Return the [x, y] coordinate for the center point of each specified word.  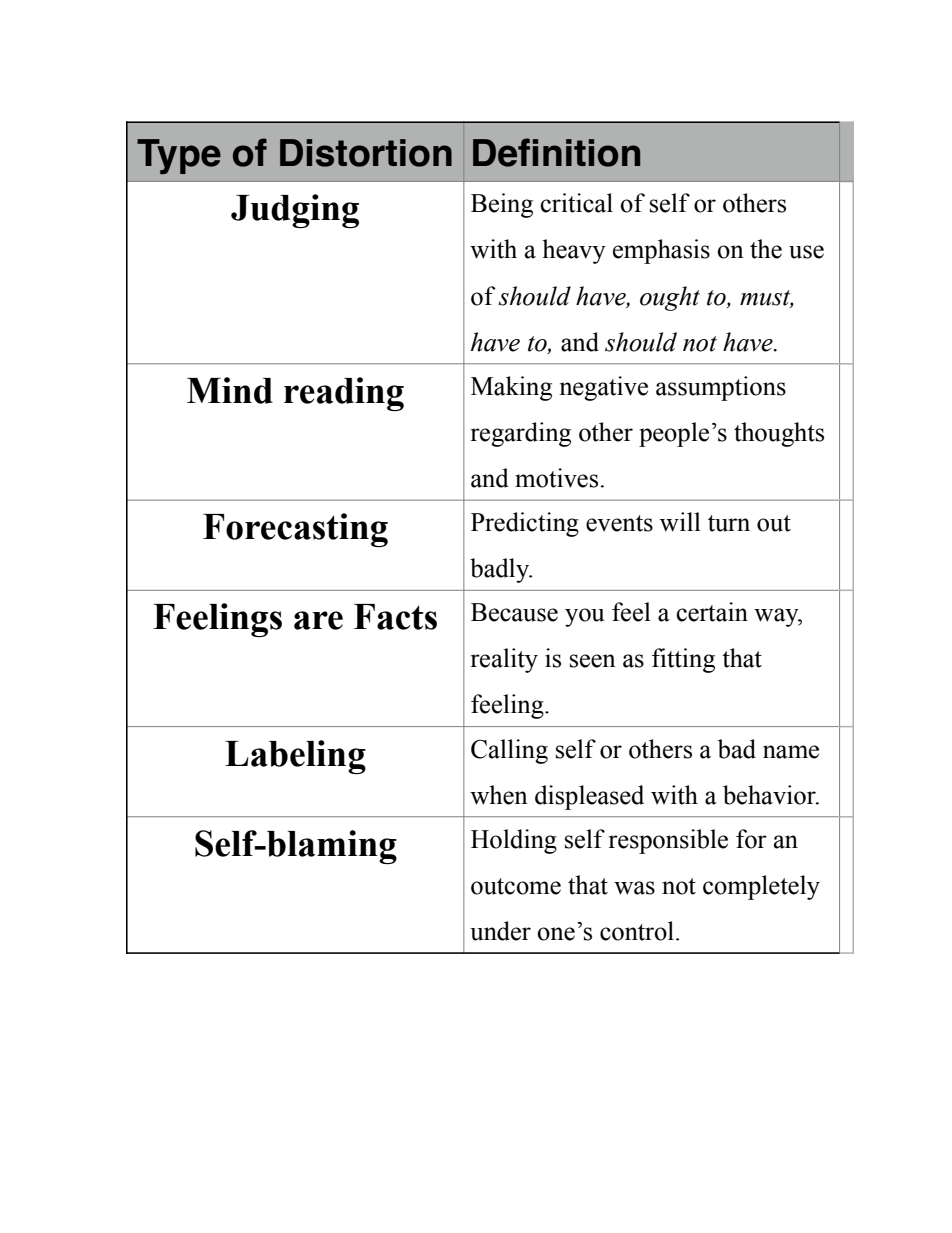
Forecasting [295, 530]
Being [502, 205]
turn [729, 523]
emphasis [661, 251]
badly [501, 570]
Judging [295, 211]
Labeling [295, 757]
